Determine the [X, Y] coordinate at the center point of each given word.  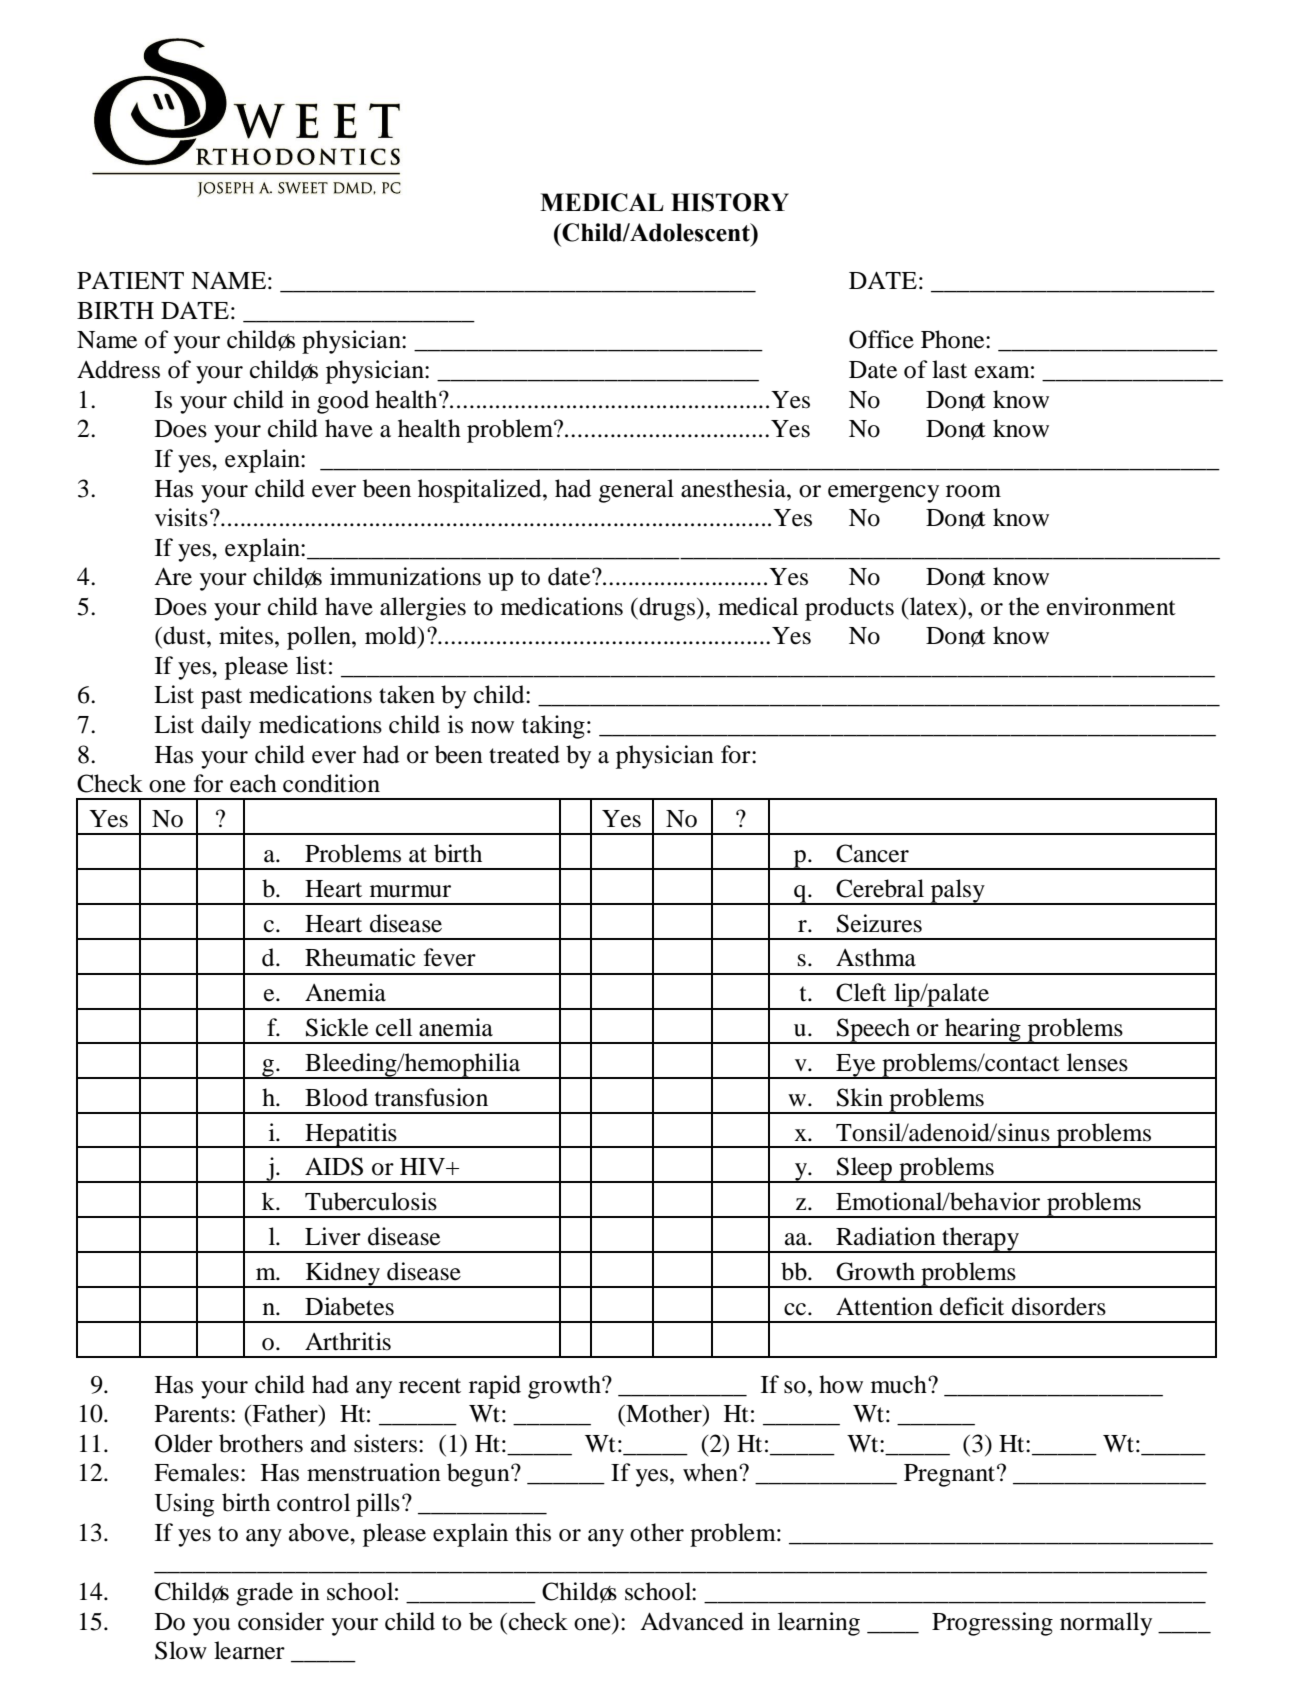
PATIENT [130, 280]
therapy [981, 1240]
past [221, 698]
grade [264, 1594]
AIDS [334, 1166]
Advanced [692, 1621]
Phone [954, 339]
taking [553, 727]
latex [935, 607]
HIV [423, 1166]
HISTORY [730, 202]
